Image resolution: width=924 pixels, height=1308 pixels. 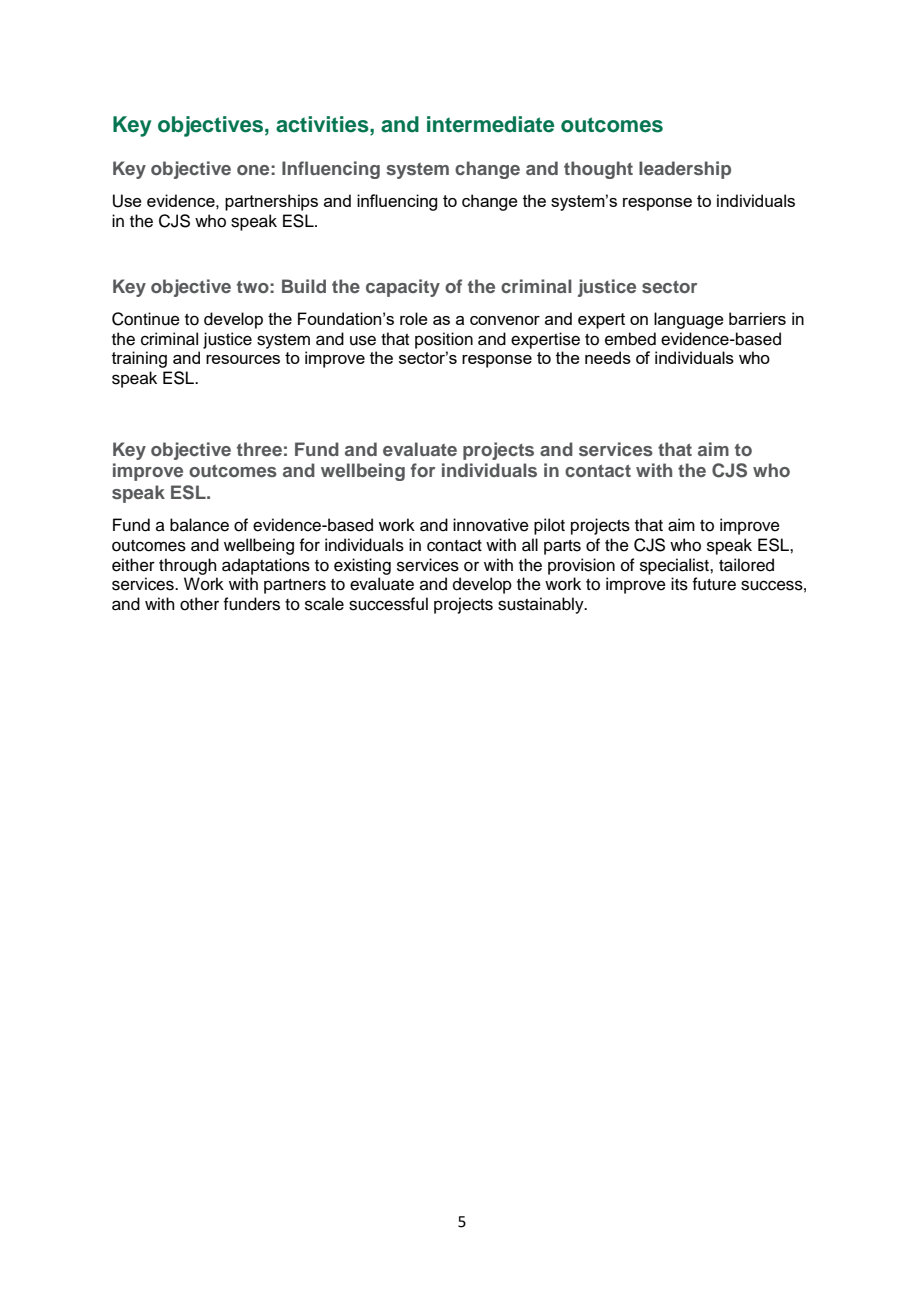 What do you see at coordinates (685, 170) in the page?
I see `leadership` at bounding box center [685, 170].
